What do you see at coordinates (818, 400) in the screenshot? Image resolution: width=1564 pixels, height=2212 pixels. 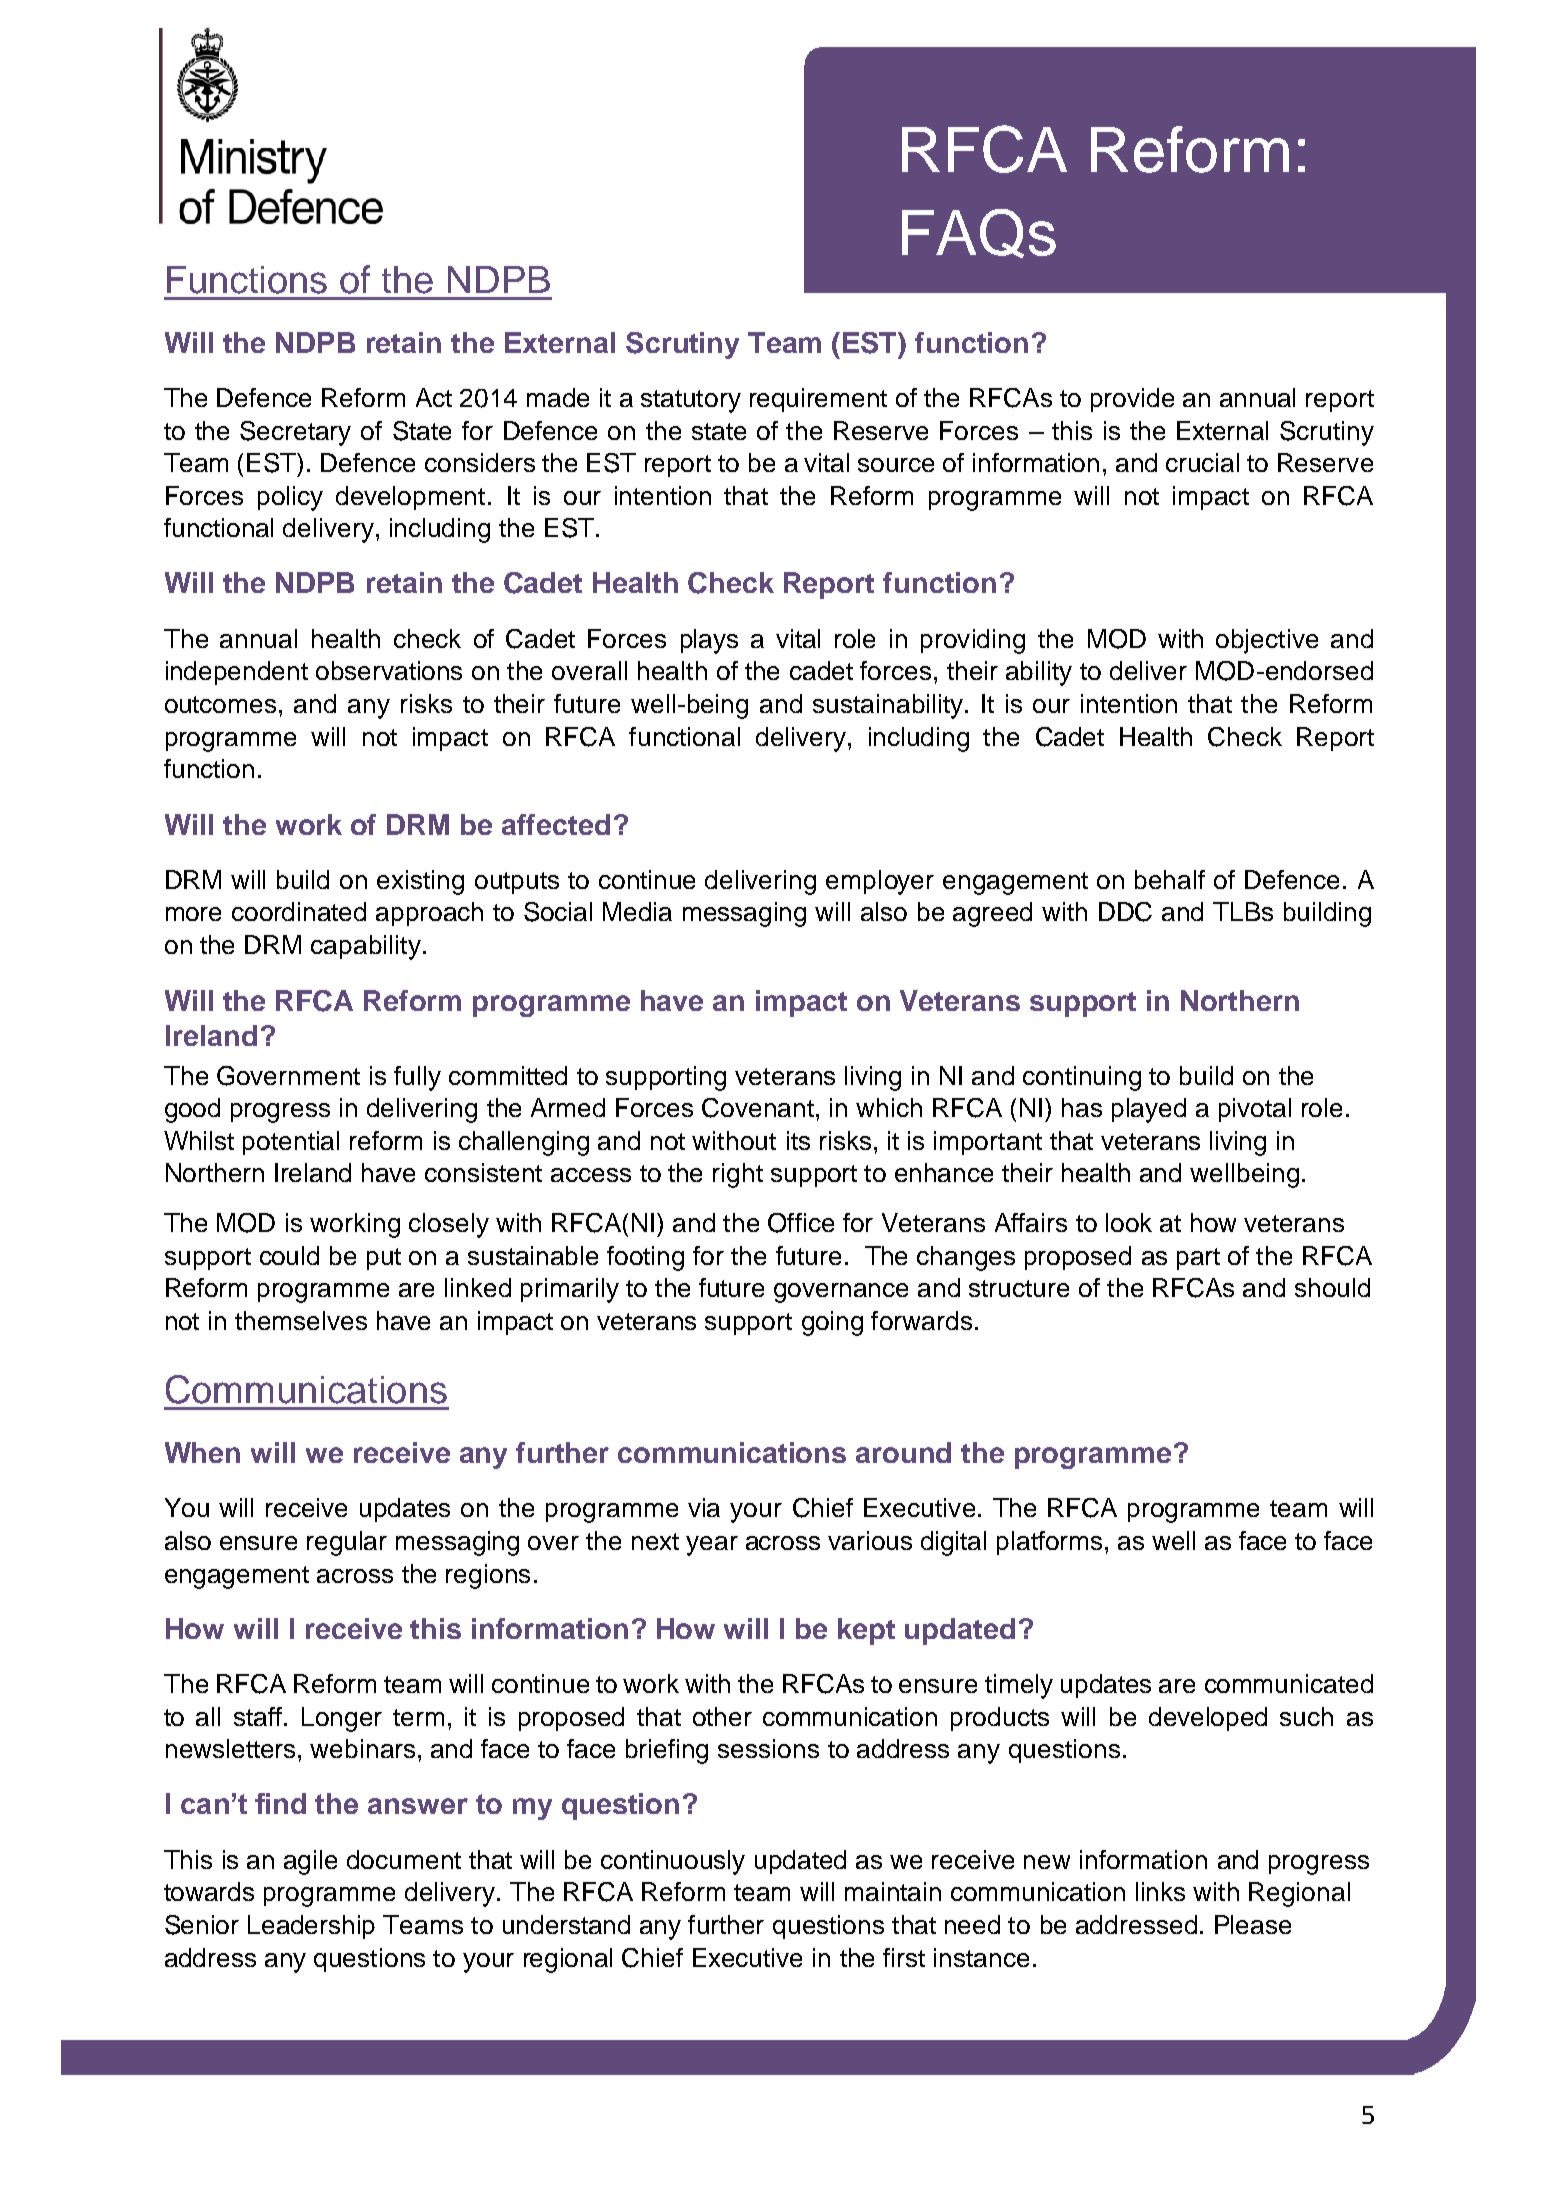 I see `requirement` at bounding box center [818, 400].
